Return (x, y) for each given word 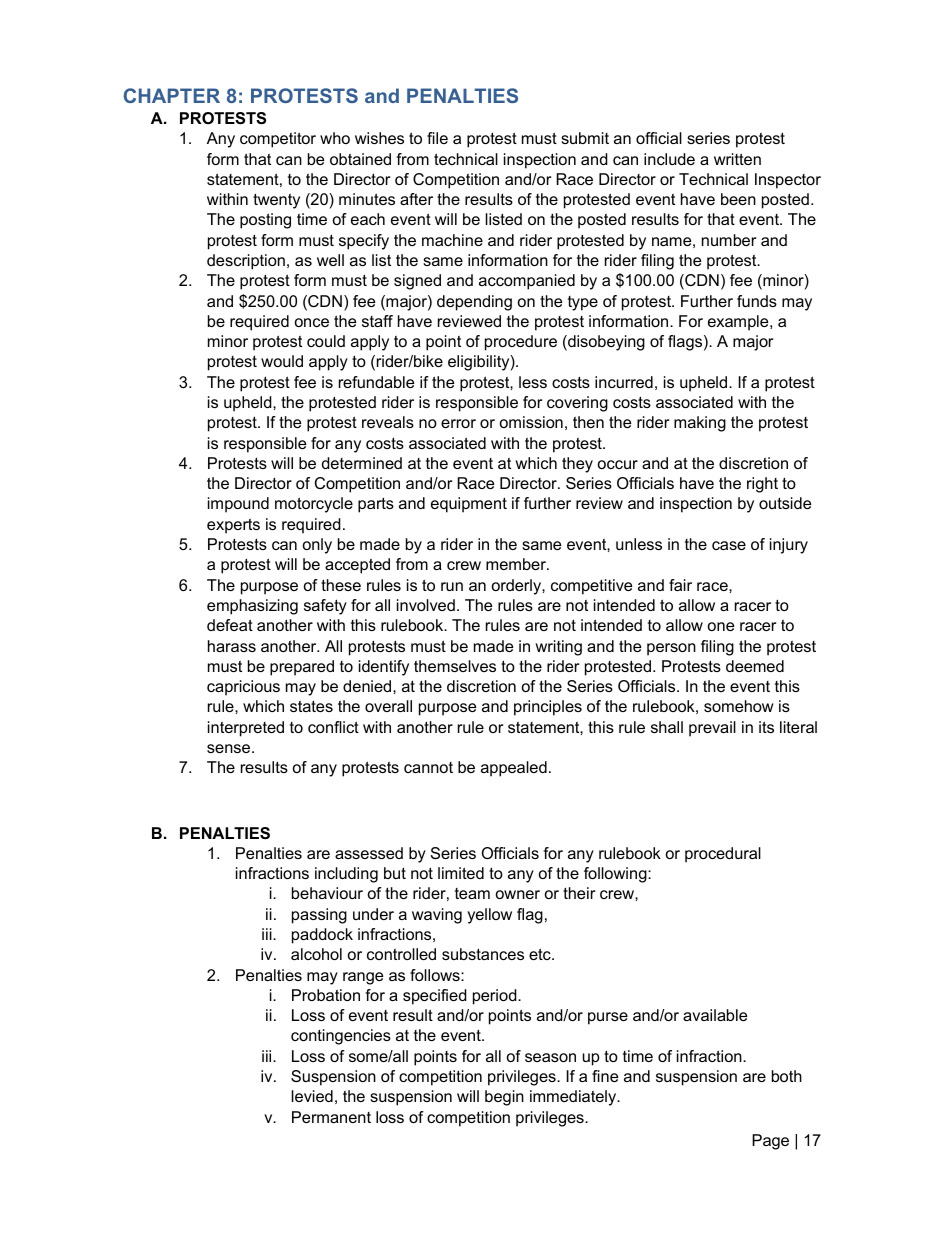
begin (504, 1098)
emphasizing (252, 607)
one (721, 626)
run (452, 586)
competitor (278, 140)
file (437, 138)
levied (312, 1096)
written (737, 159)
